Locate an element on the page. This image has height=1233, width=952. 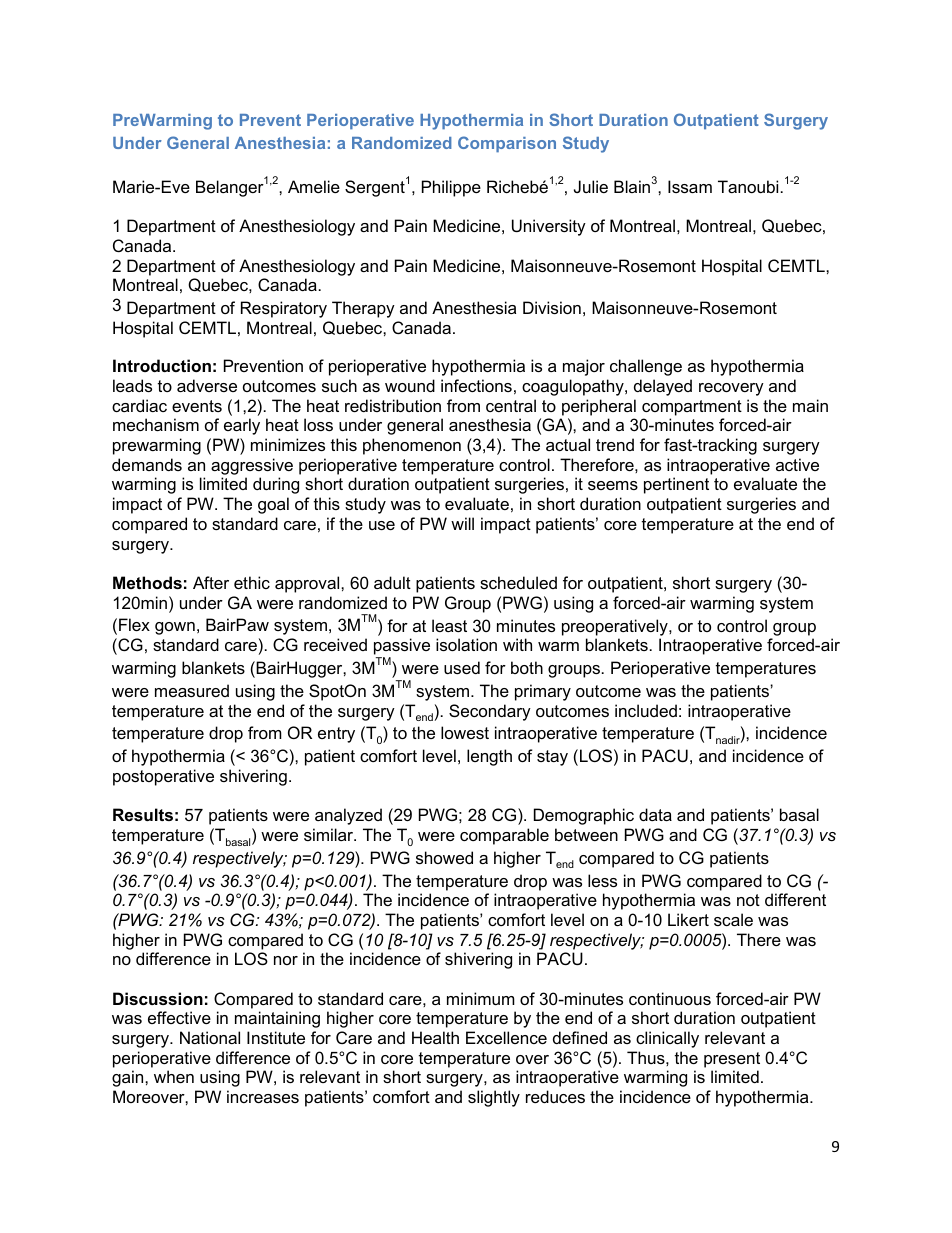
phenomenon is located at coordinates (412, 446).
